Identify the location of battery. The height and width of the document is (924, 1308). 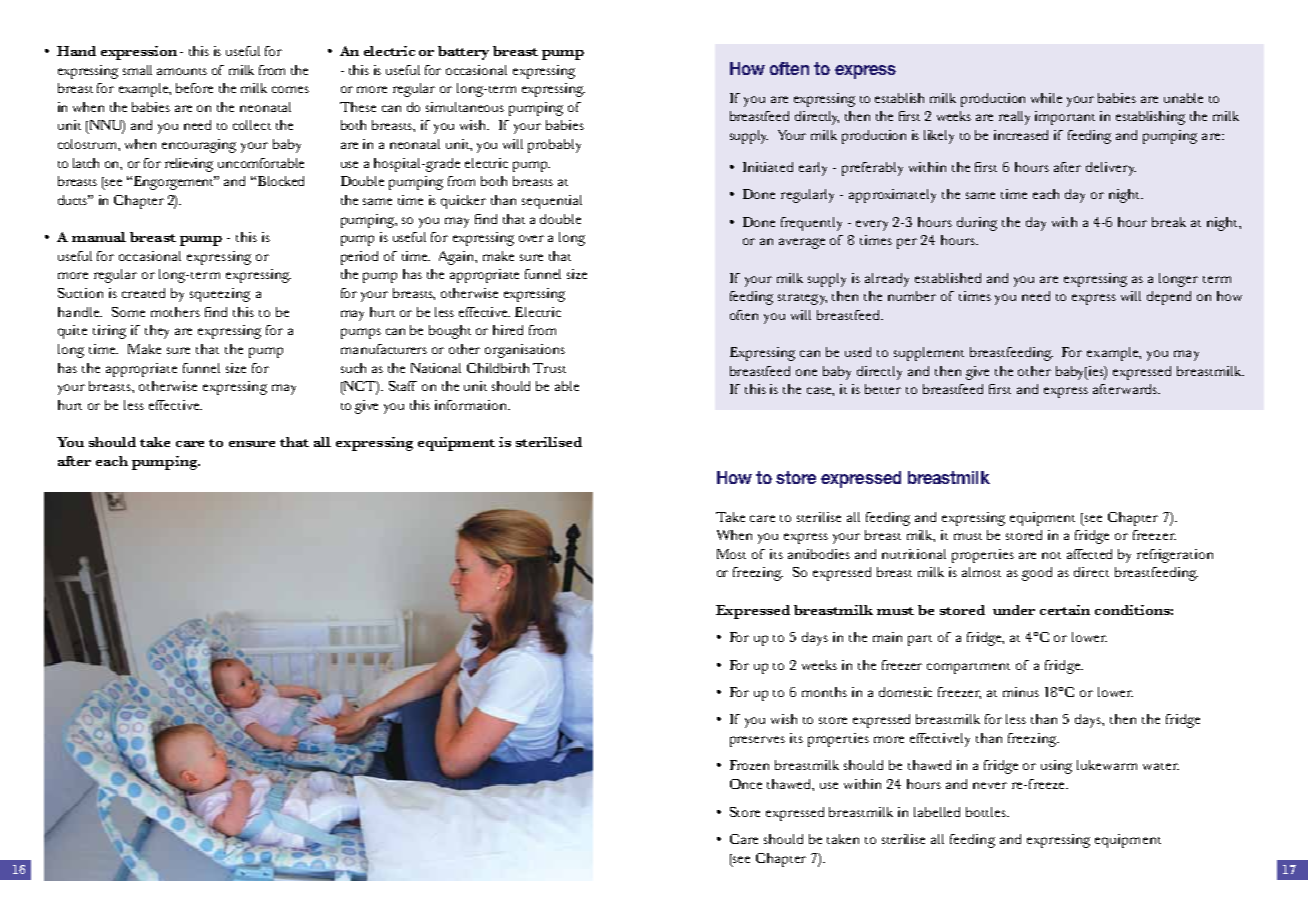
(463, 53).
